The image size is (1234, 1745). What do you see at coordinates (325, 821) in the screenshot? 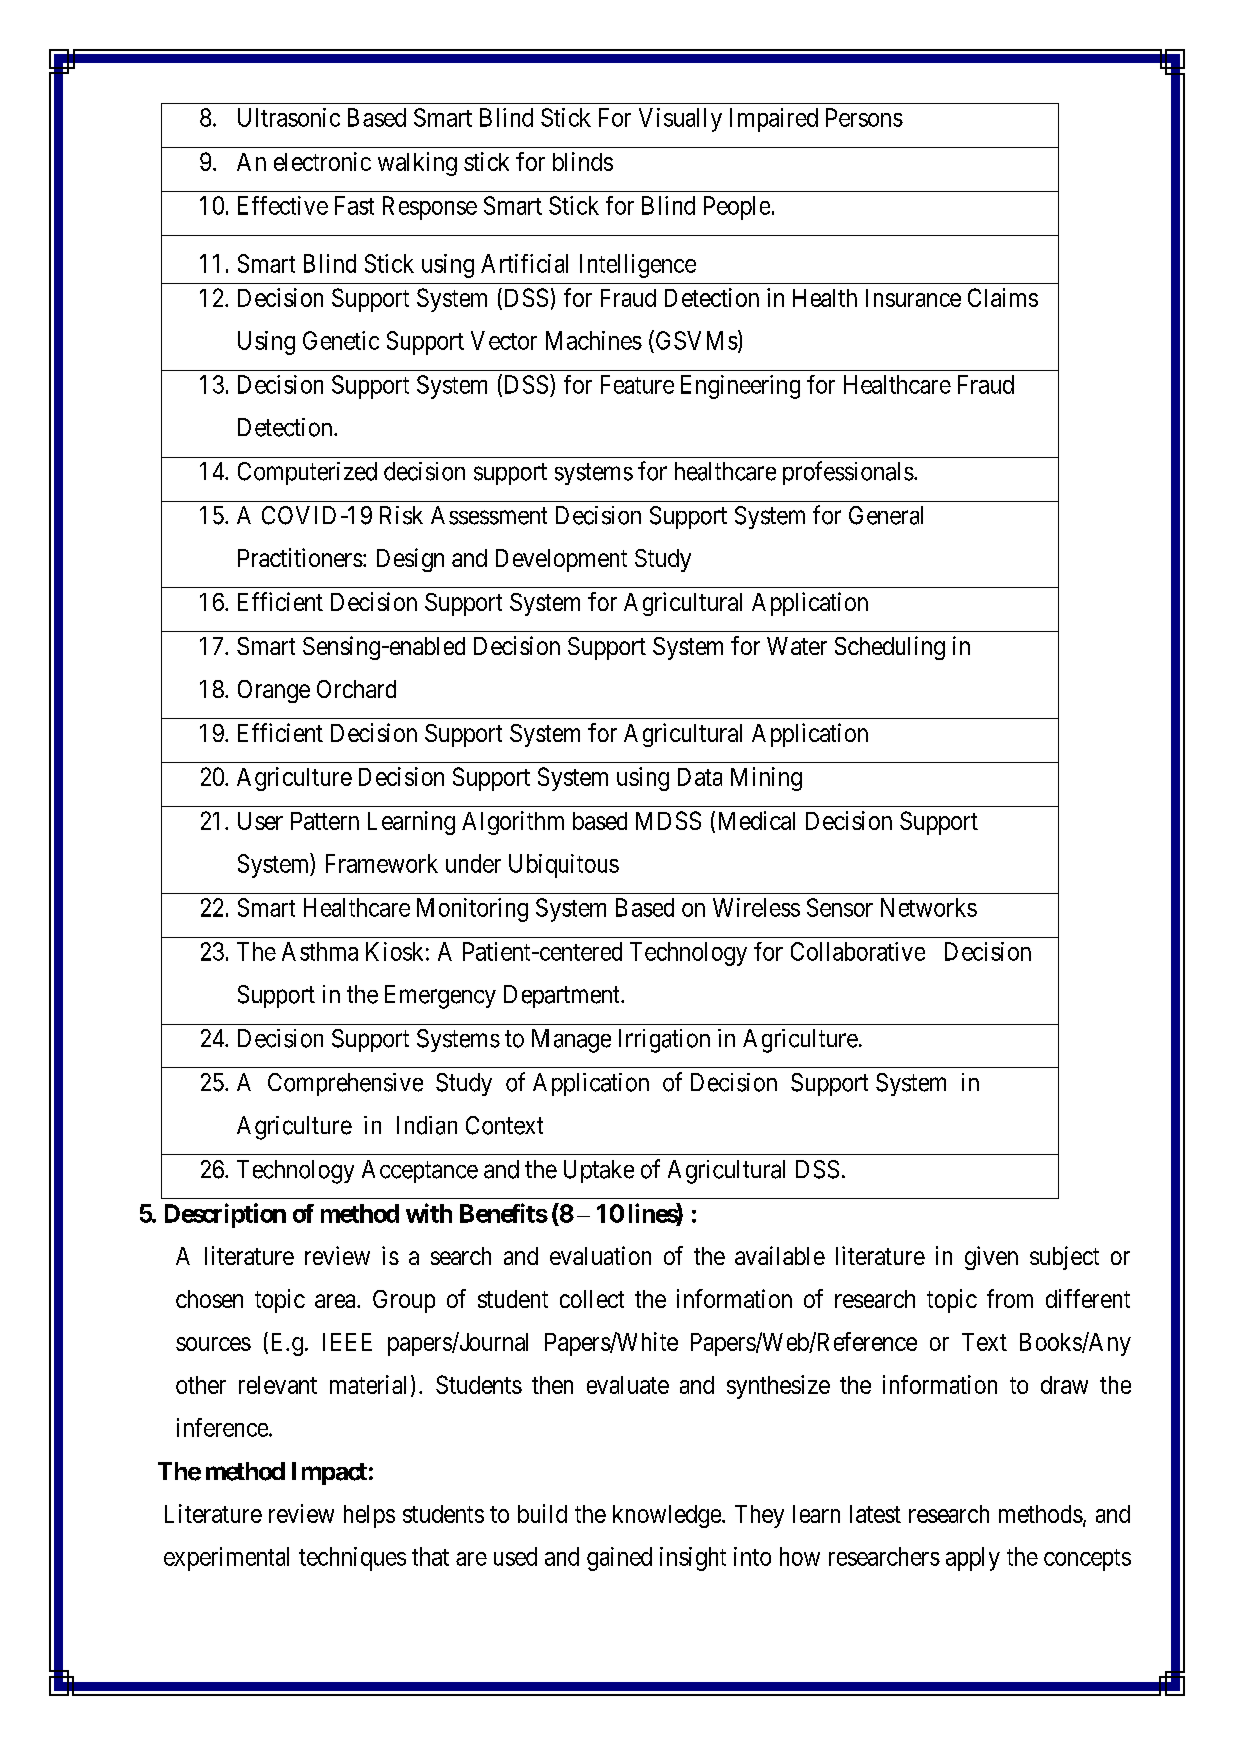
I see `Pattern` at bounding box center [325, 821].
